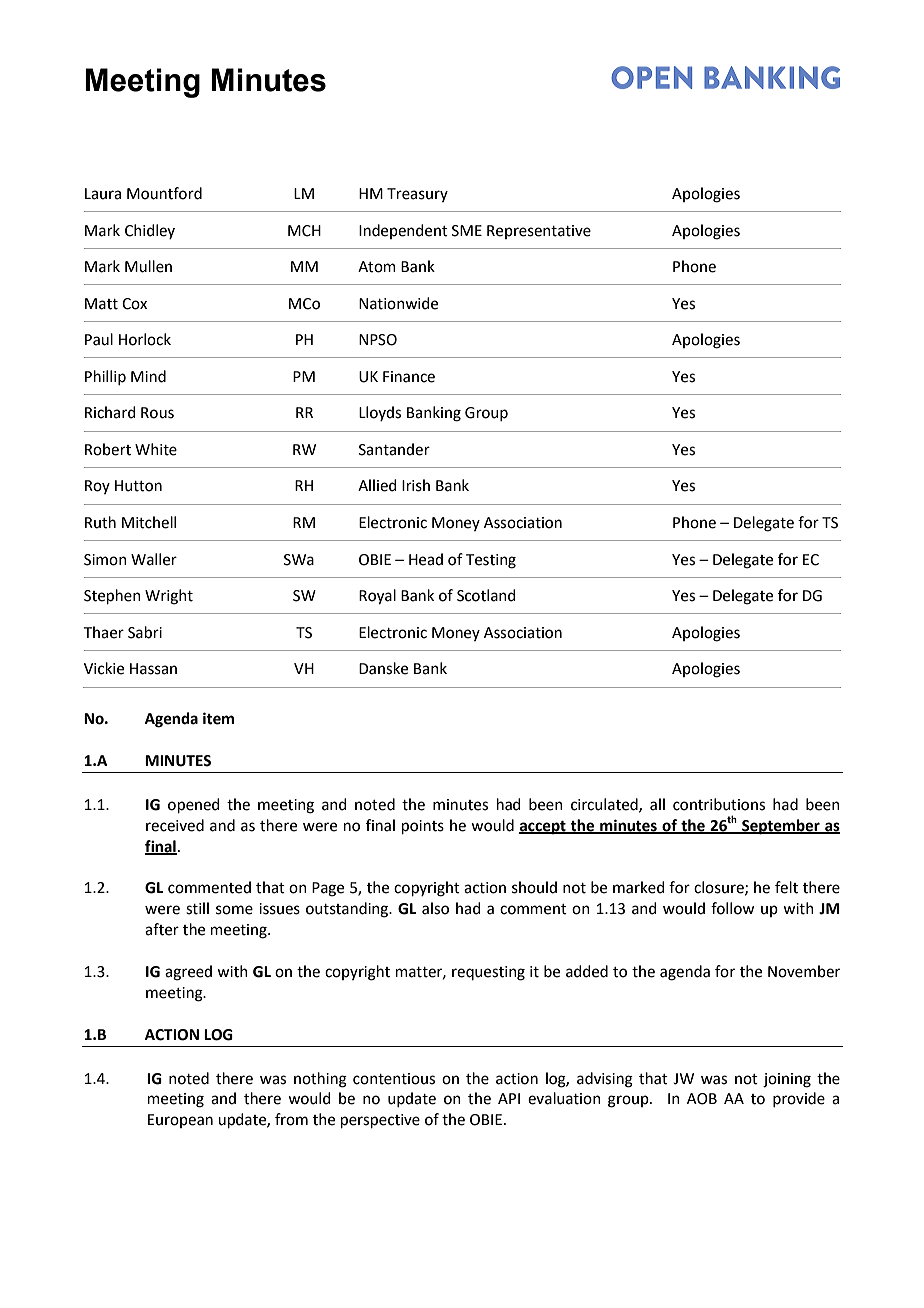  What do you see at coordinates (180, 1121) in the screenshot?
I see `European` at bounding box center [180, 1121].
